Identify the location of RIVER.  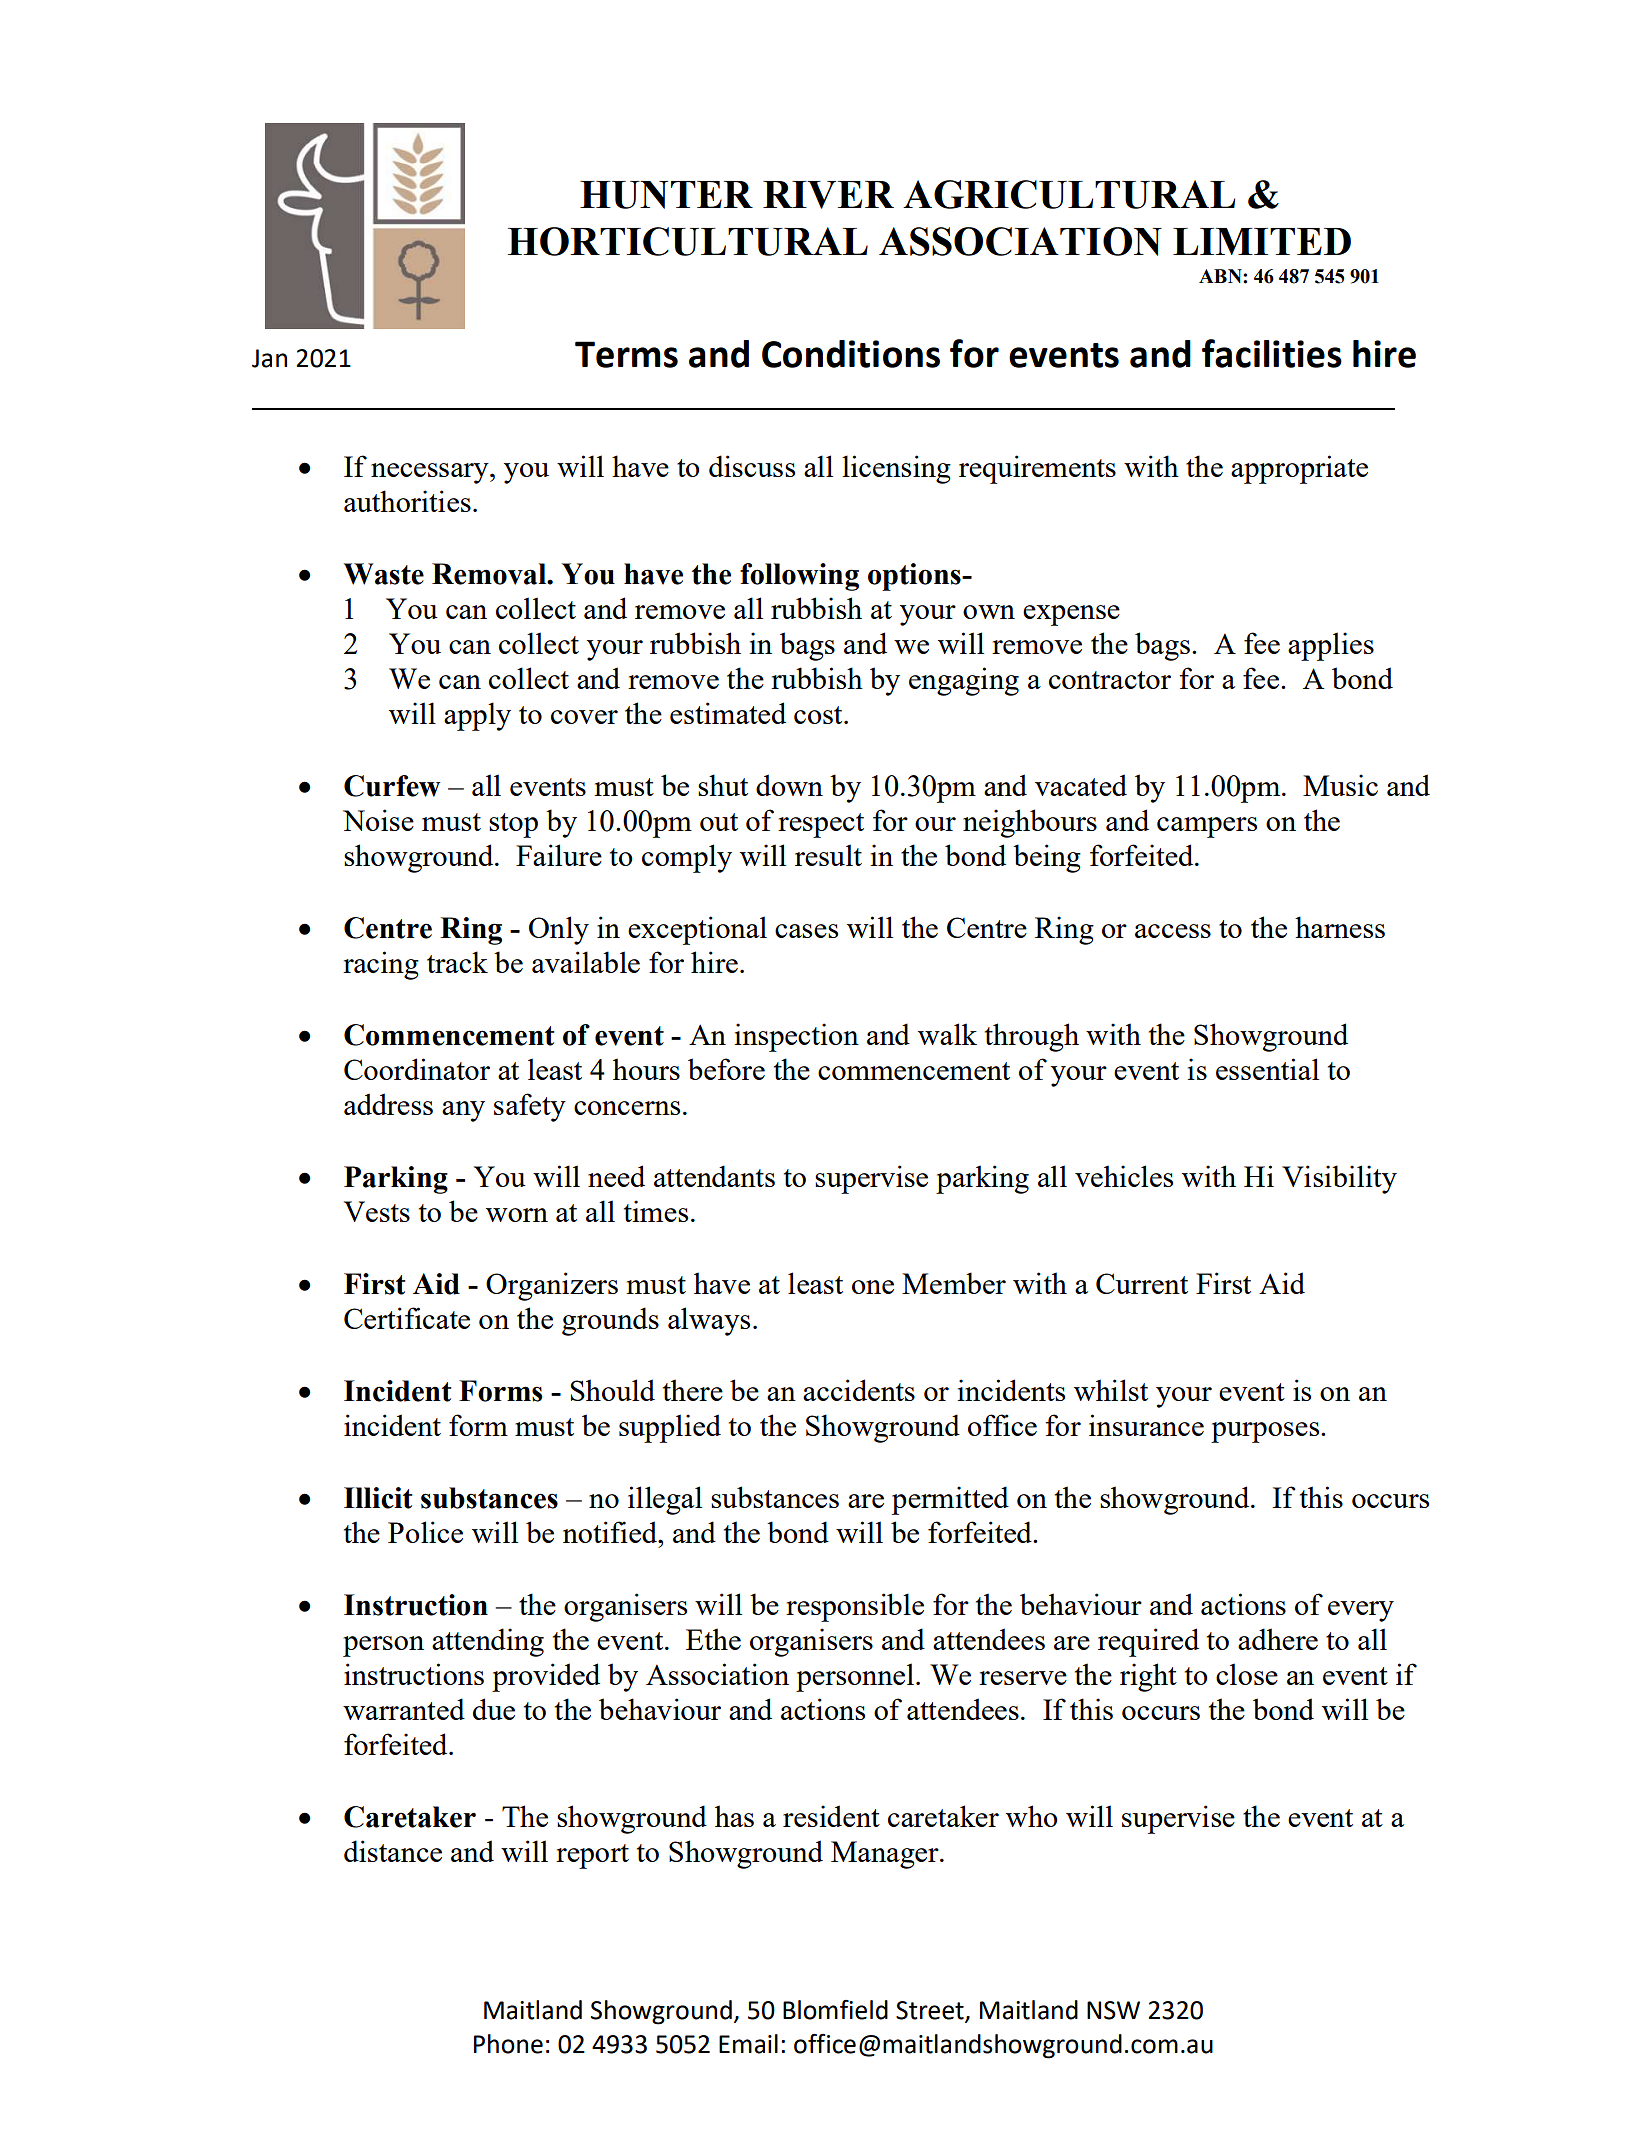
(828, 195).
